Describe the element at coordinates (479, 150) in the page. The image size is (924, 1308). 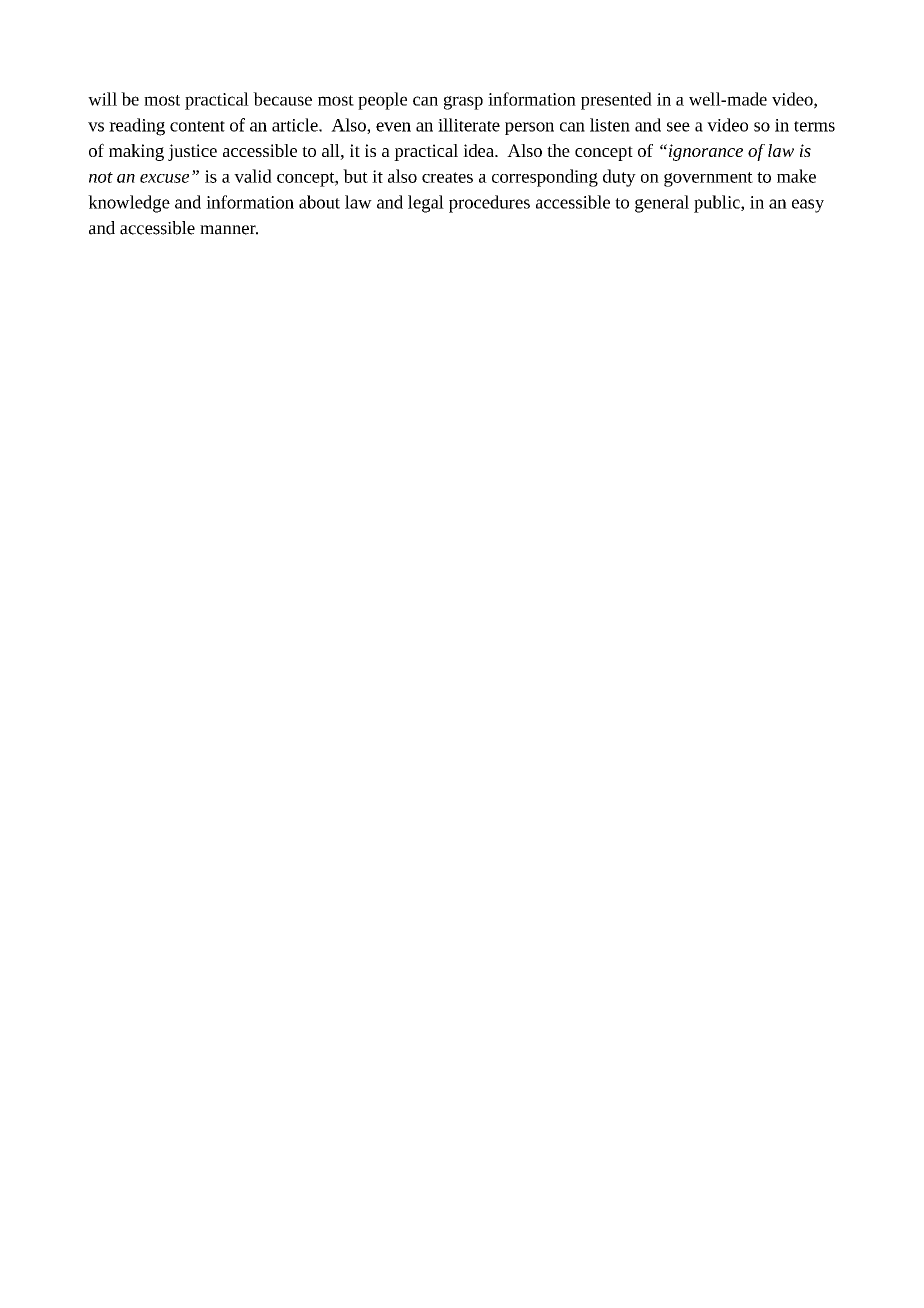
I see `idea` at that location.
